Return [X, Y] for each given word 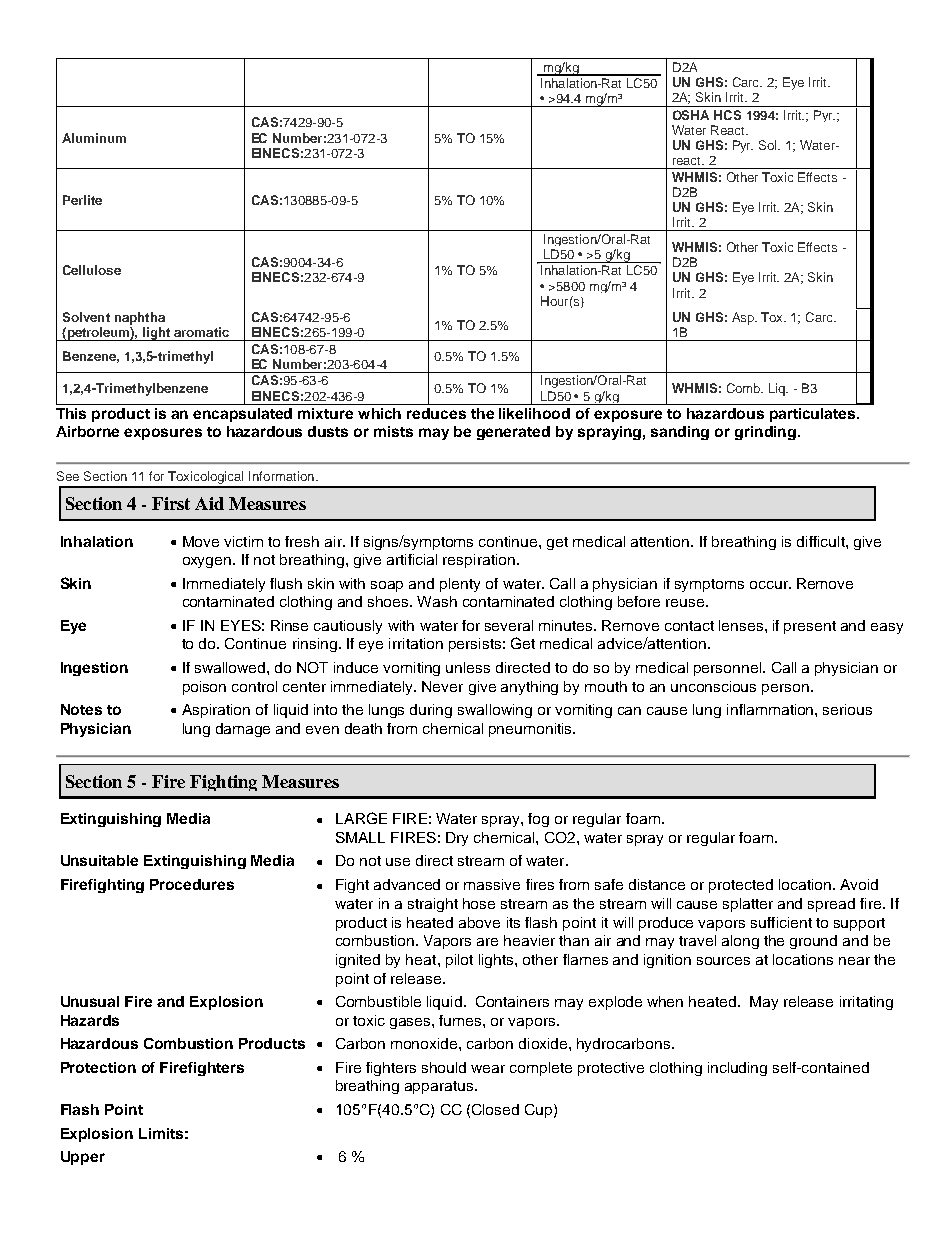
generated [513, 433]
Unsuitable [99, 860]
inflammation [771, 709]
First [171, 503]
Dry [457, 839]
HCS [727, 115]
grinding [767, 433]
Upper [83, 1158]
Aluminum [94, 138]
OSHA [691, 115]
